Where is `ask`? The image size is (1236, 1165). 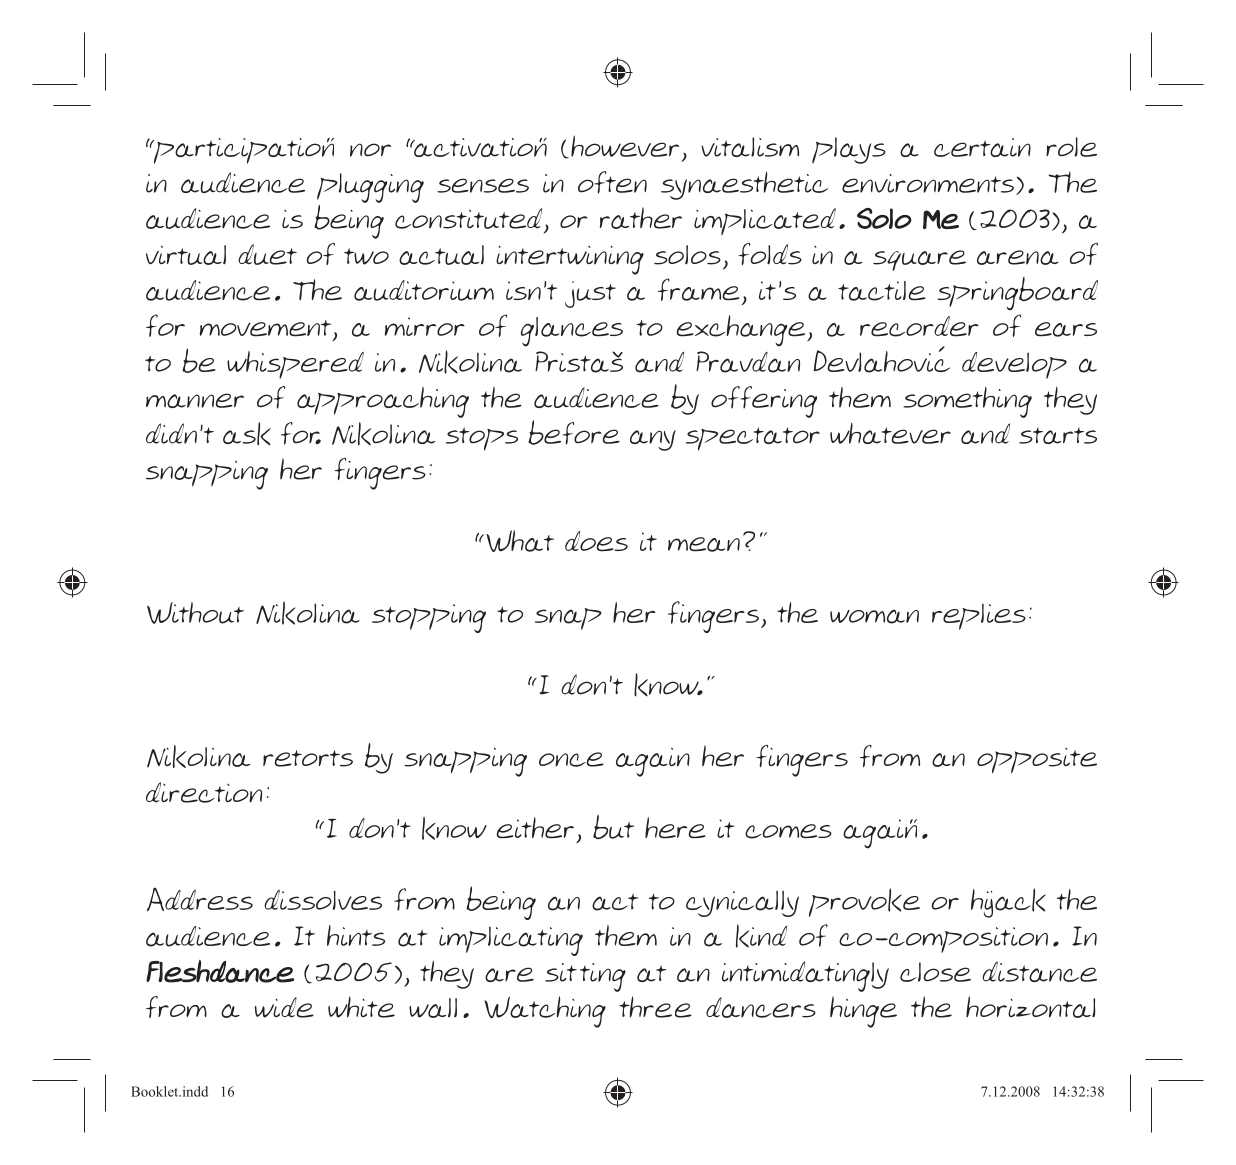 ask is located at coordinates (247, 434).
